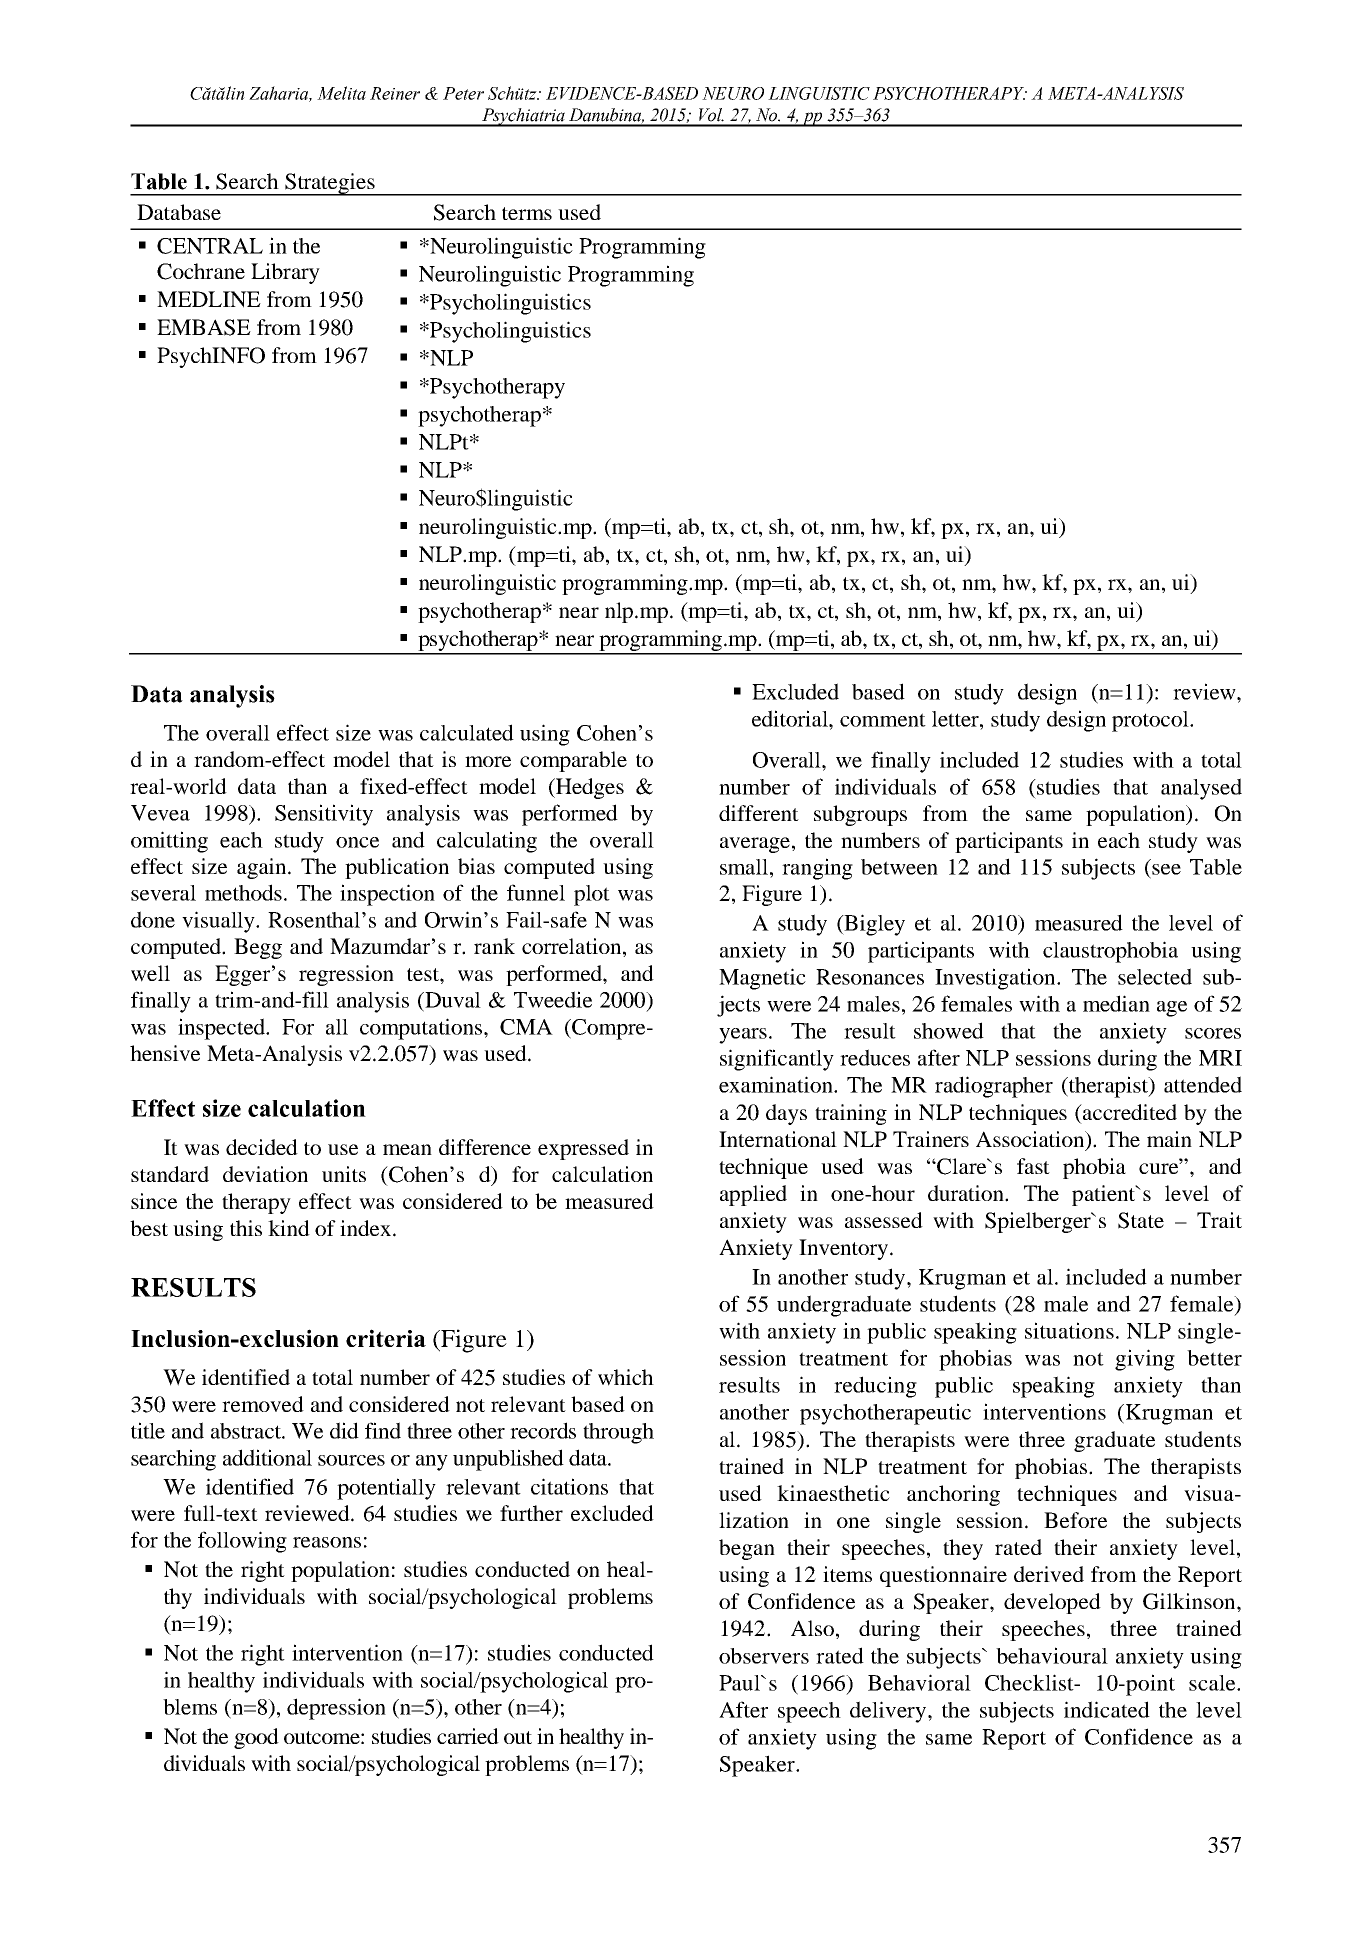 This screenshot has width=1372, height=1941. What do you see at coordinates (324, 815) in the screenshot?
I see `Sensitivity` at bounding box center [324, 815].
